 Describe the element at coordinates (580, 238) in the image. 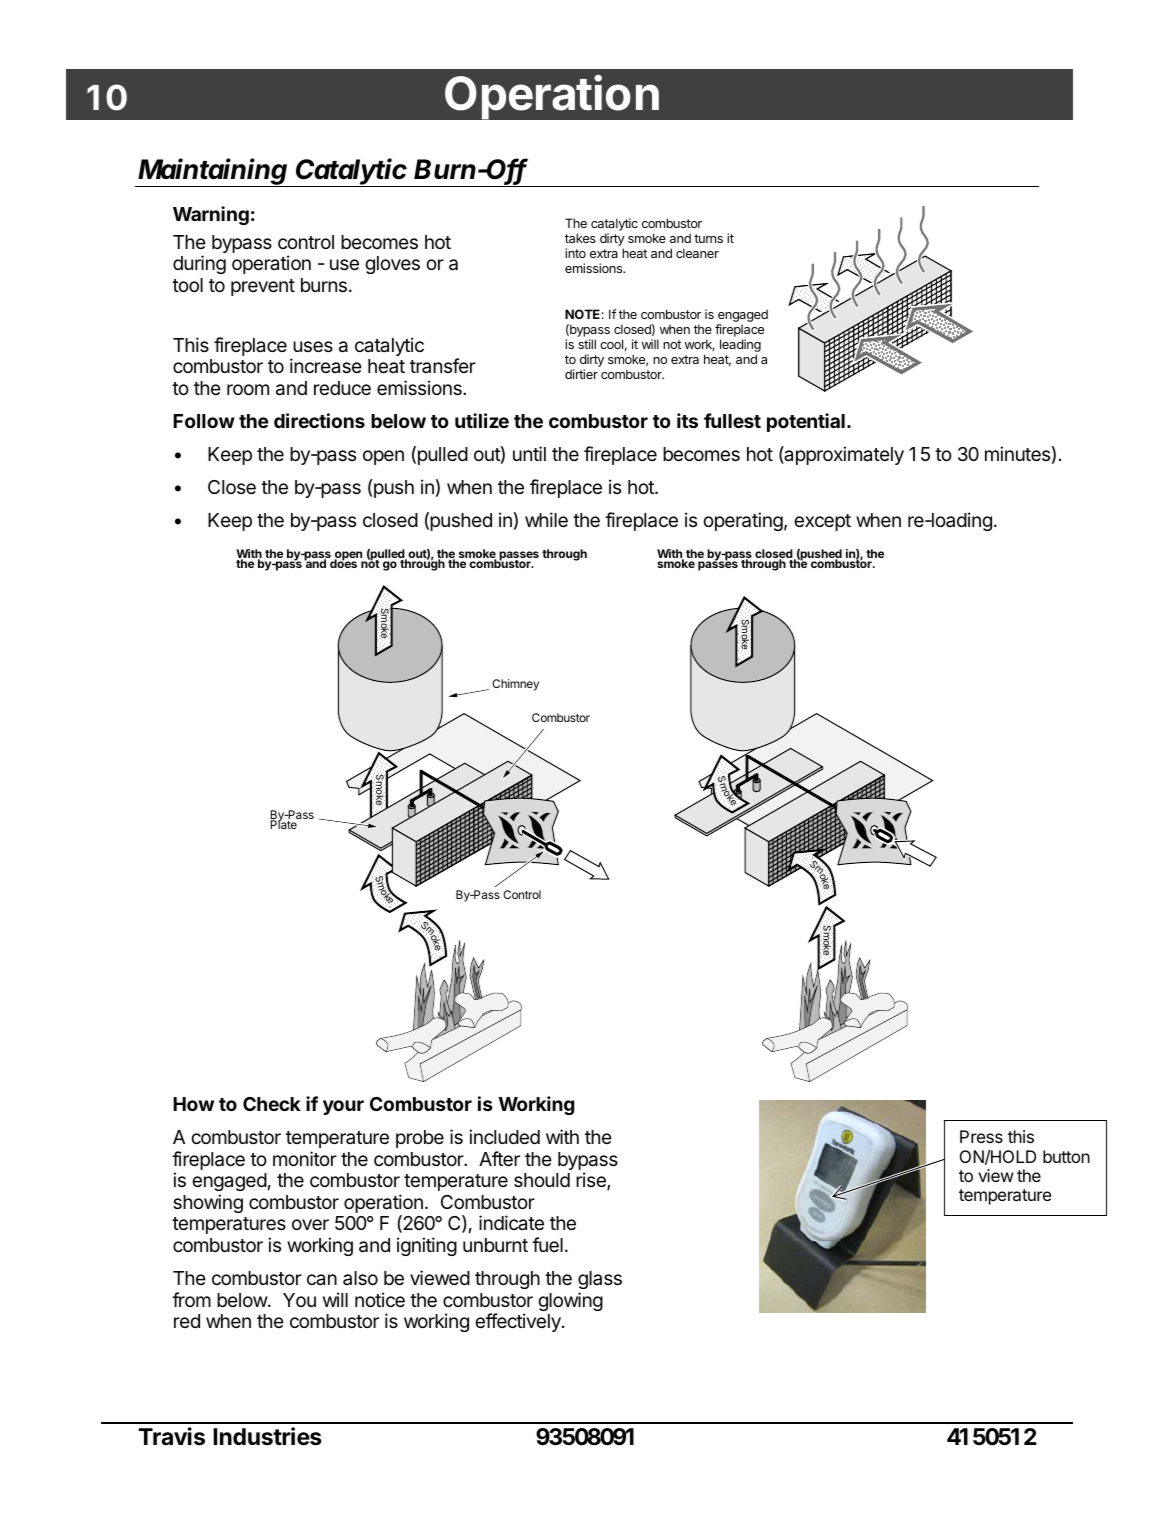

I see `takes` at that location.
